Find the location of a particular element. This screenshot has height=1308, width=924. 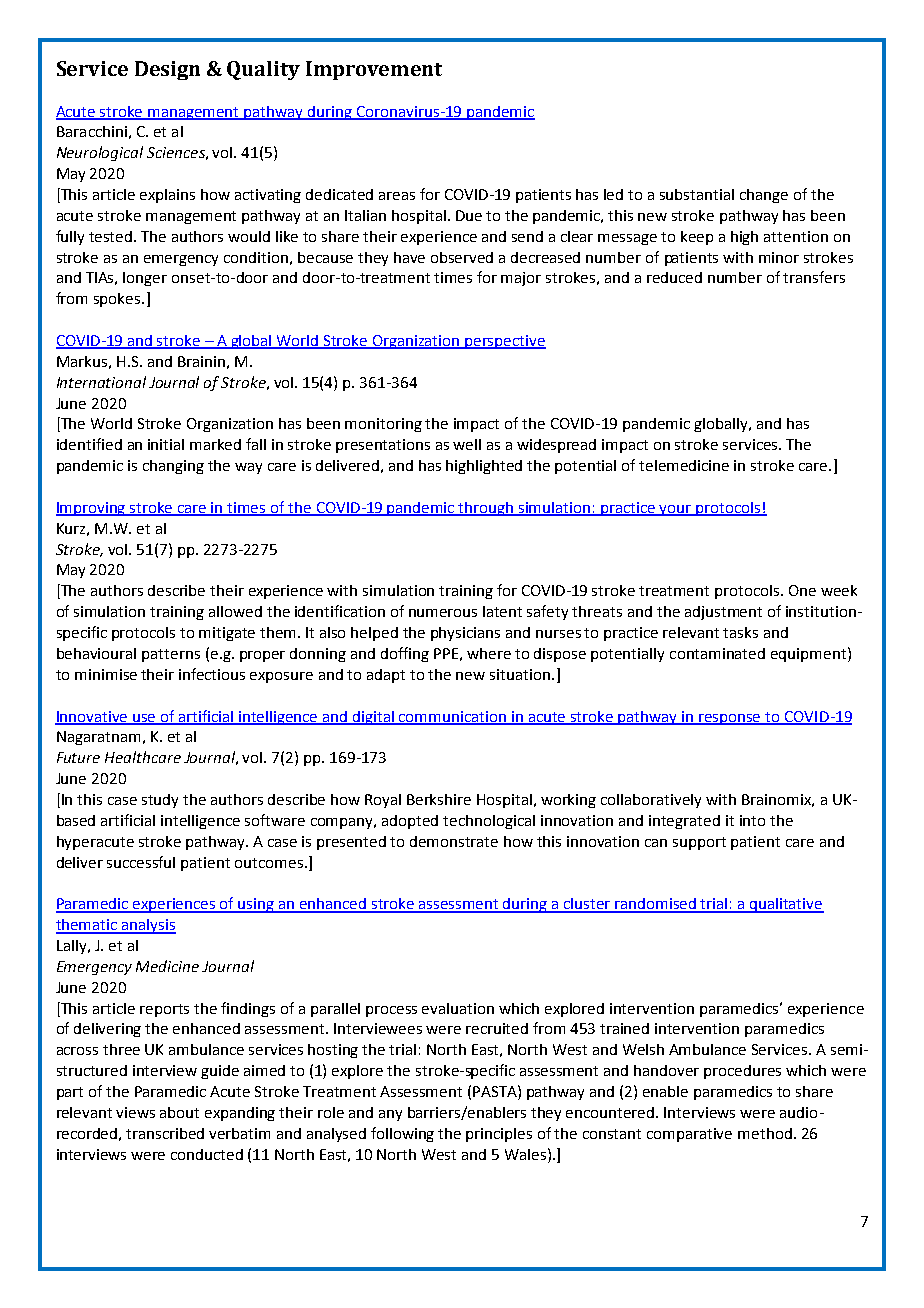

minor is located at coordinates (779, 257).
